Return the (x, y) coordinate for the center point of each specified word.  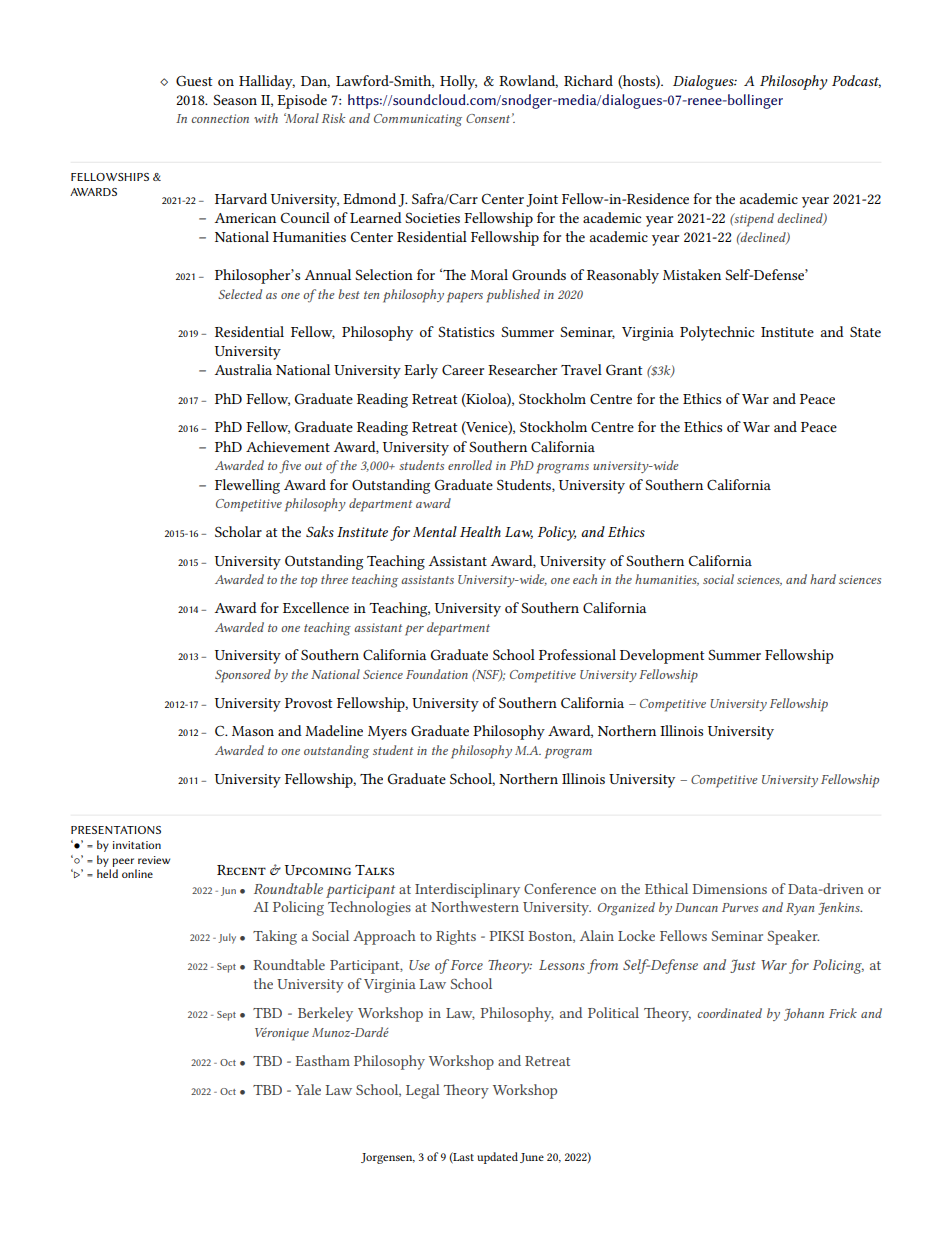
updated (497, 1158)
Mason (253, 731)
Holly (458, 82)
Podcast (856, 81)
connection (220, 118)
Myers (387, 733)
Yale (308, 1089)
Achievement (288, 446)
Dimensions (730, 889)
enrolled (470, 465)
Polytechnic (717, 333)
